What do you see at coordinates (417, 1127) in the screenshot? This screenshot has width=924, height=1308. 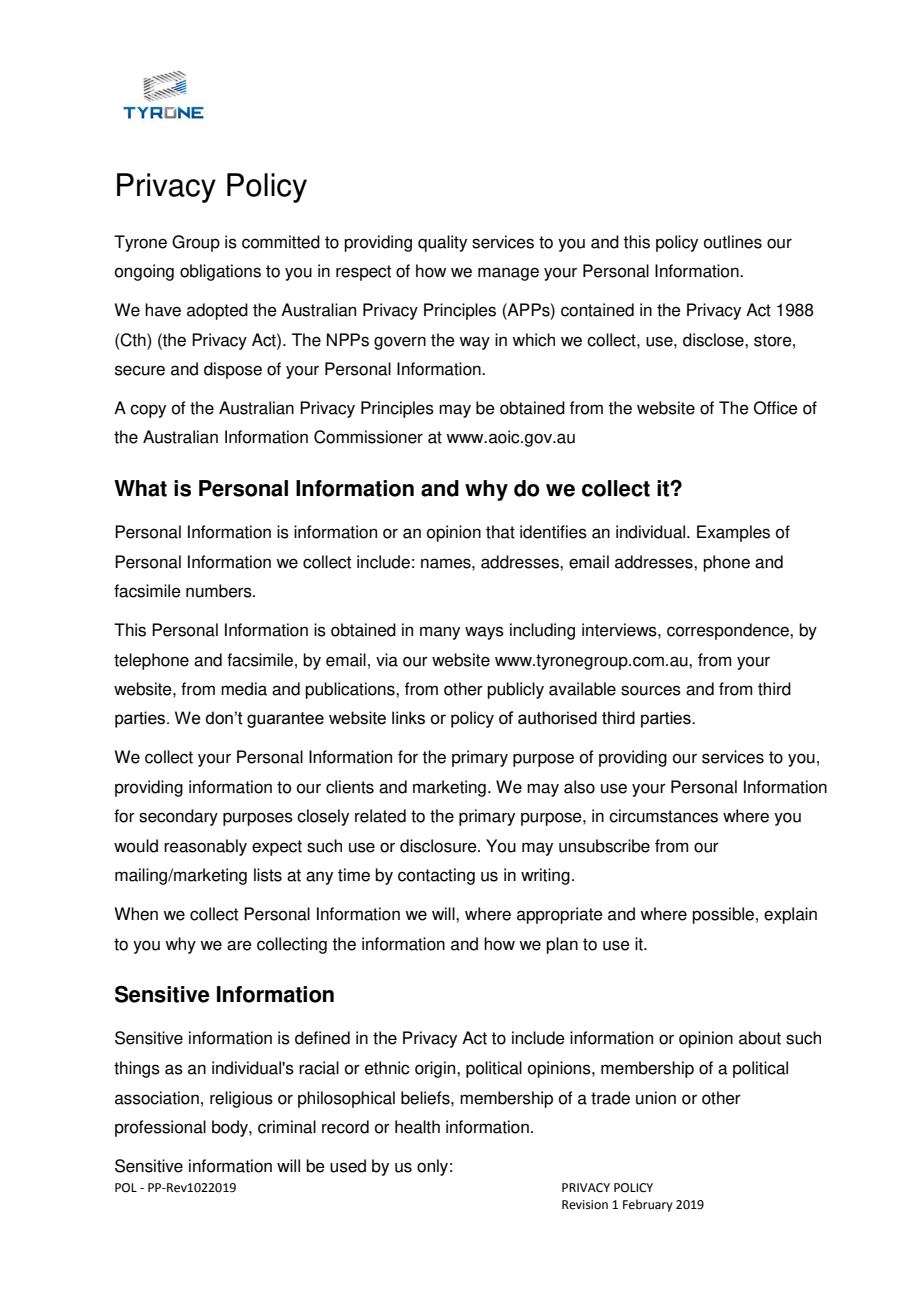 I see `health` at bounding box center [417, 1127].
